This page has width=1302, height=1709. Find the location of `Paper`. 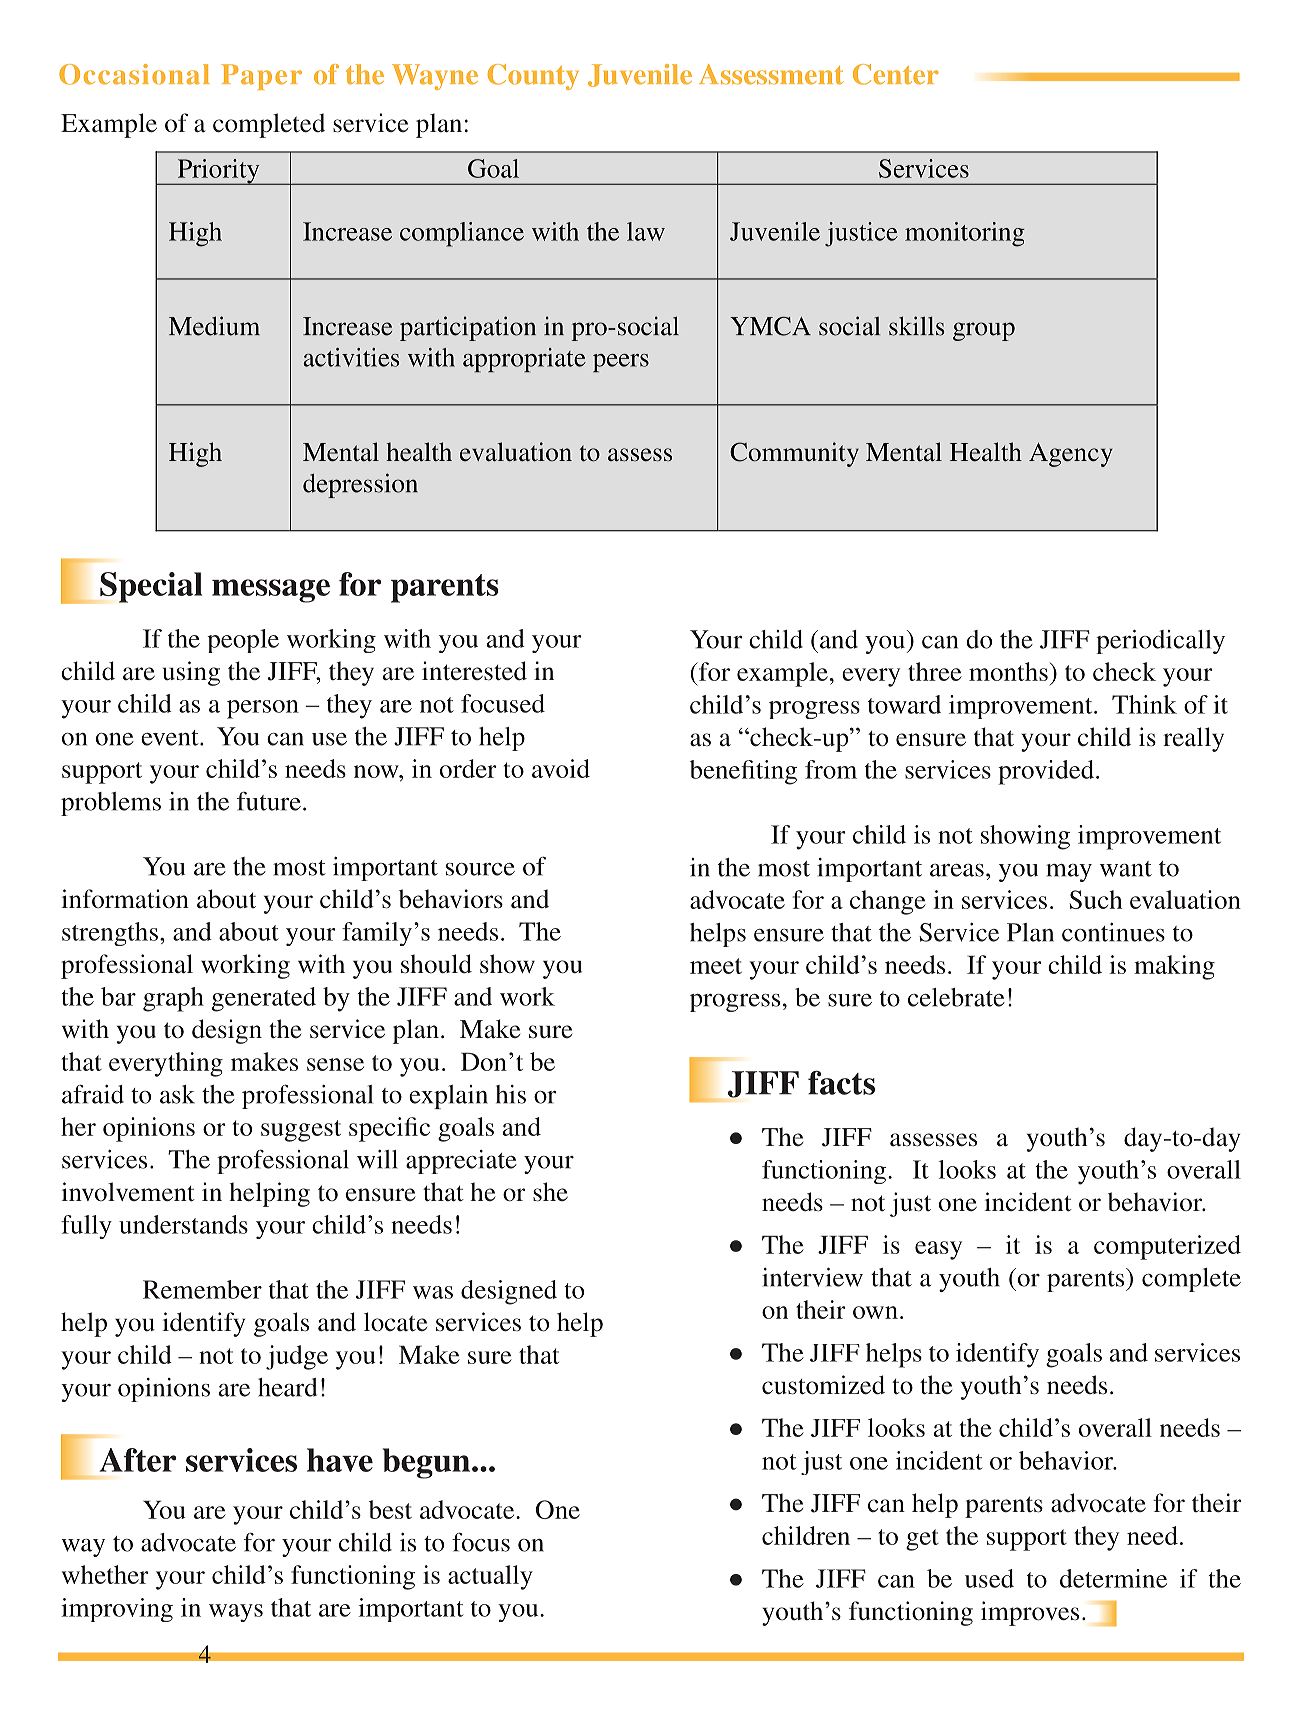

Paper is located at coordinates (261, 77).
